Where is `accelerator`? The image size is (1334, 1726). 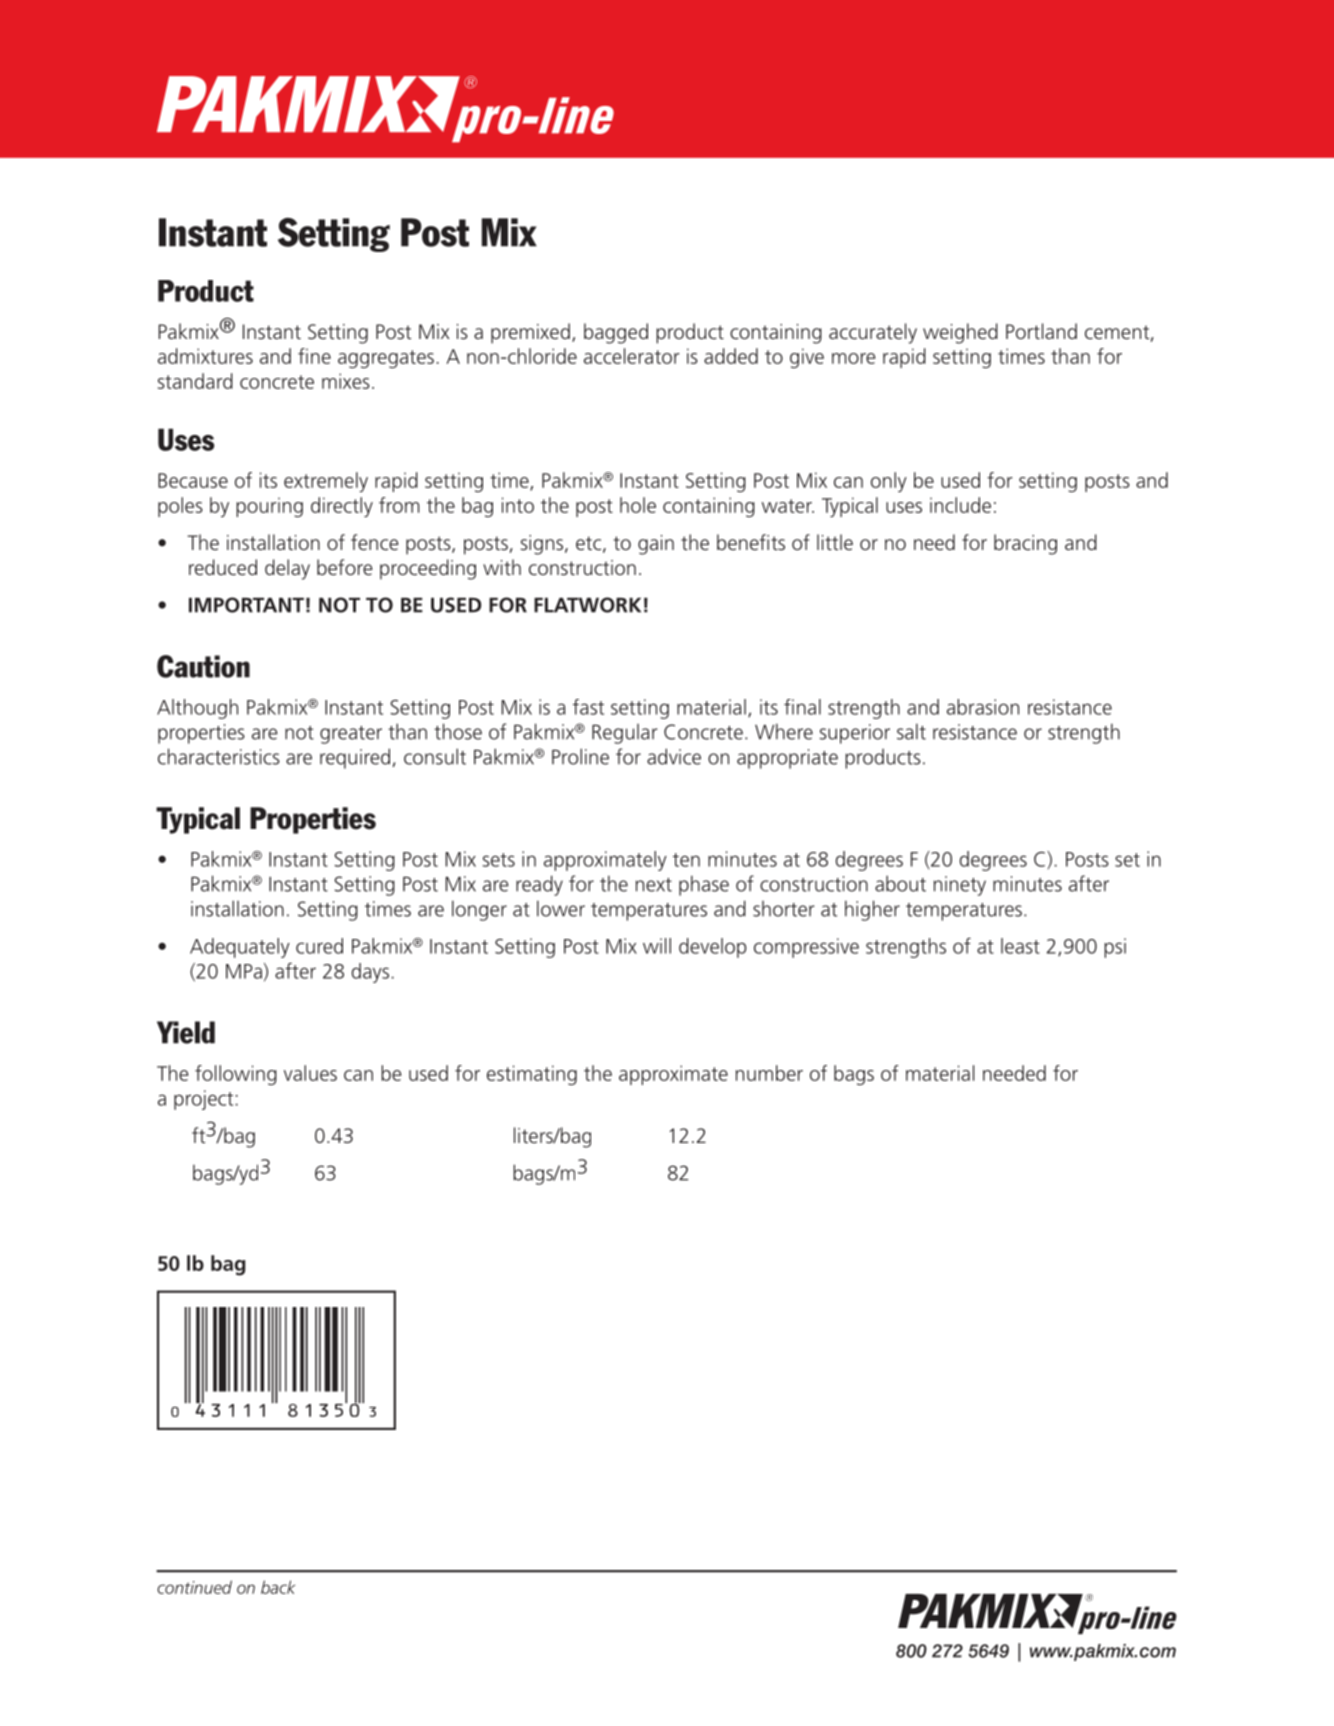 accelerator is located at coordinates (632, 356).
